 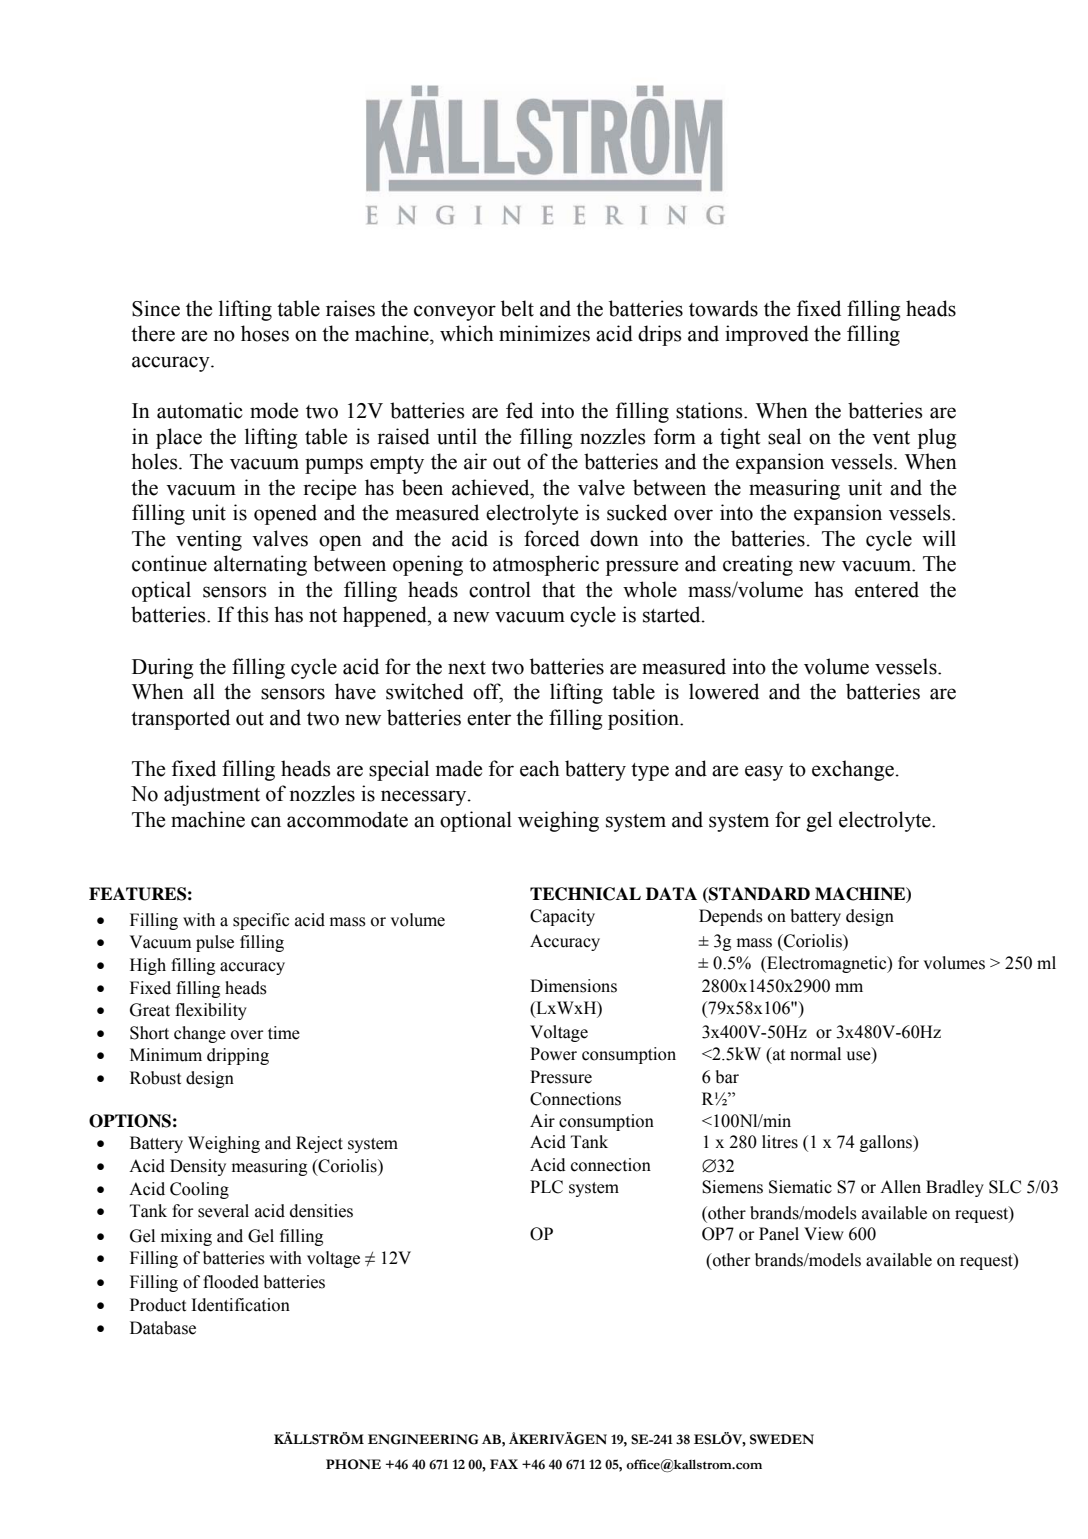 I want to click on will, so click(x=939, y=538).
